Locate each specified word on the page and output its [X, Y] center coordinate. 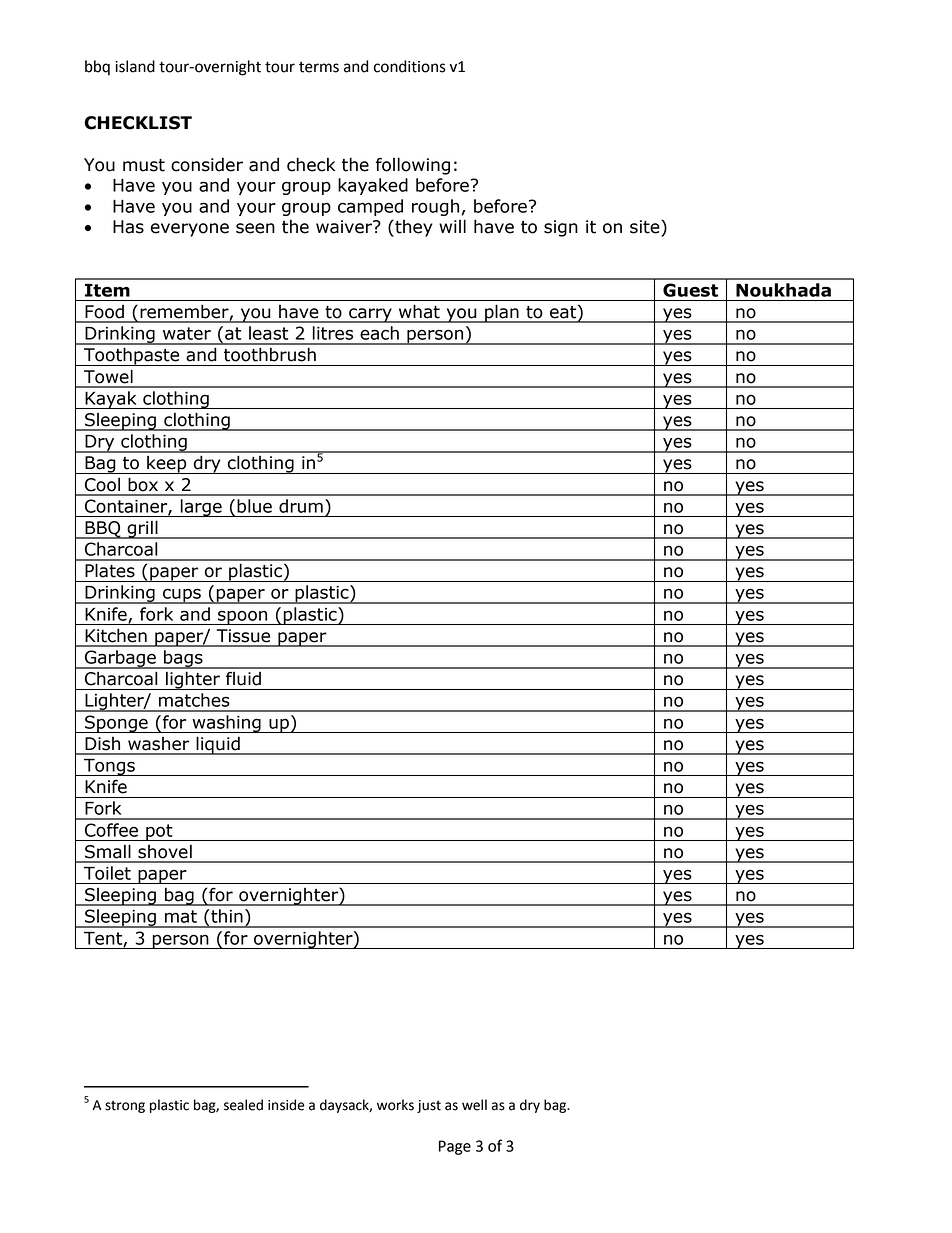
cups [182, 596]
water [187, 333]
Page [455, 1147]
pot [159, 832]
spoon [243, 617]
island [135, 66]
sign [561, 228]
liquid [218, 746]
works [395, 1105]
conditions [410, 66]
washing [226, 724]
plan [502, 314]
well [474, 1105]
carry [370, 315]
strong [125, 1107]
